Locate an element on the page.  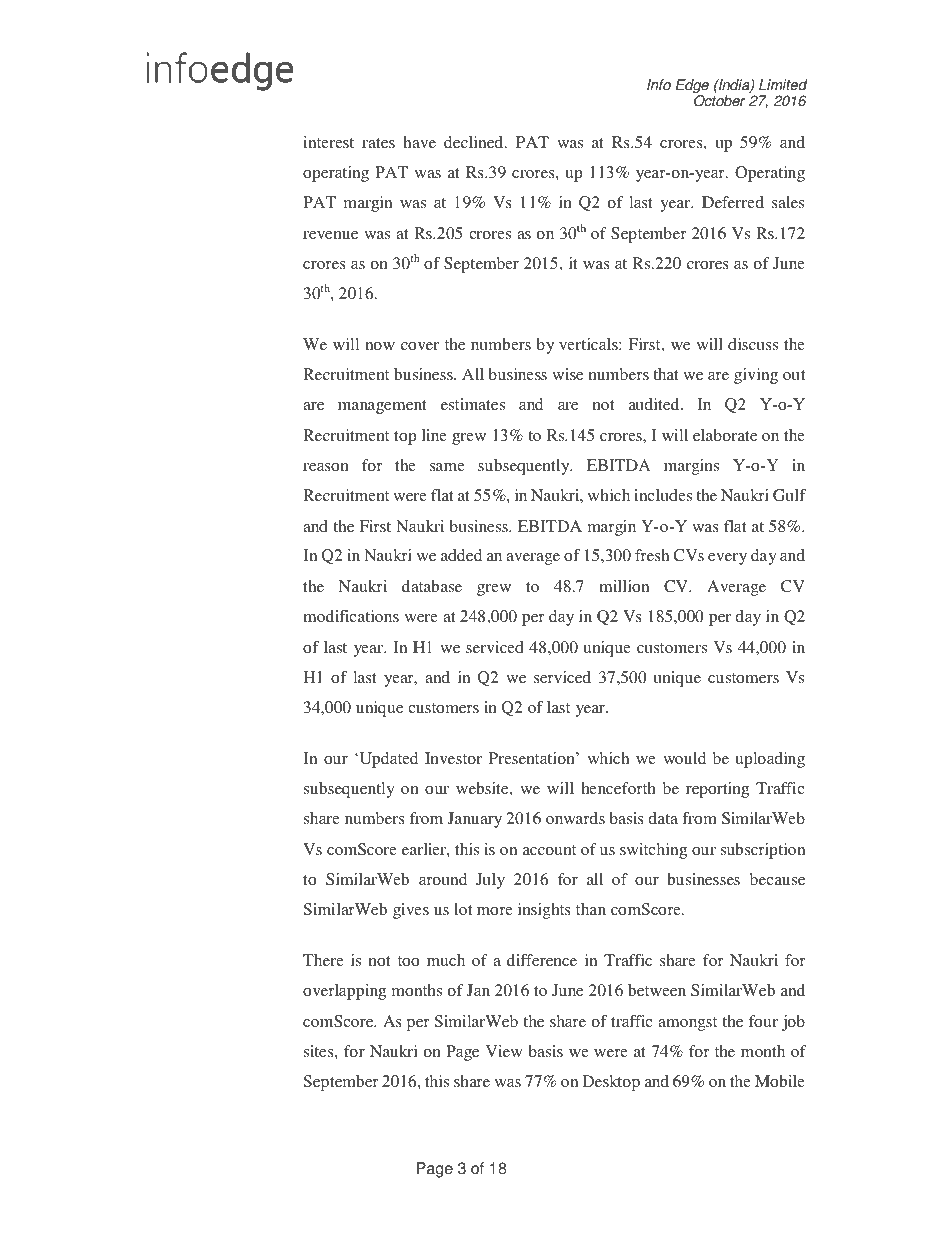
rates is located at coordinates (378, 143).
